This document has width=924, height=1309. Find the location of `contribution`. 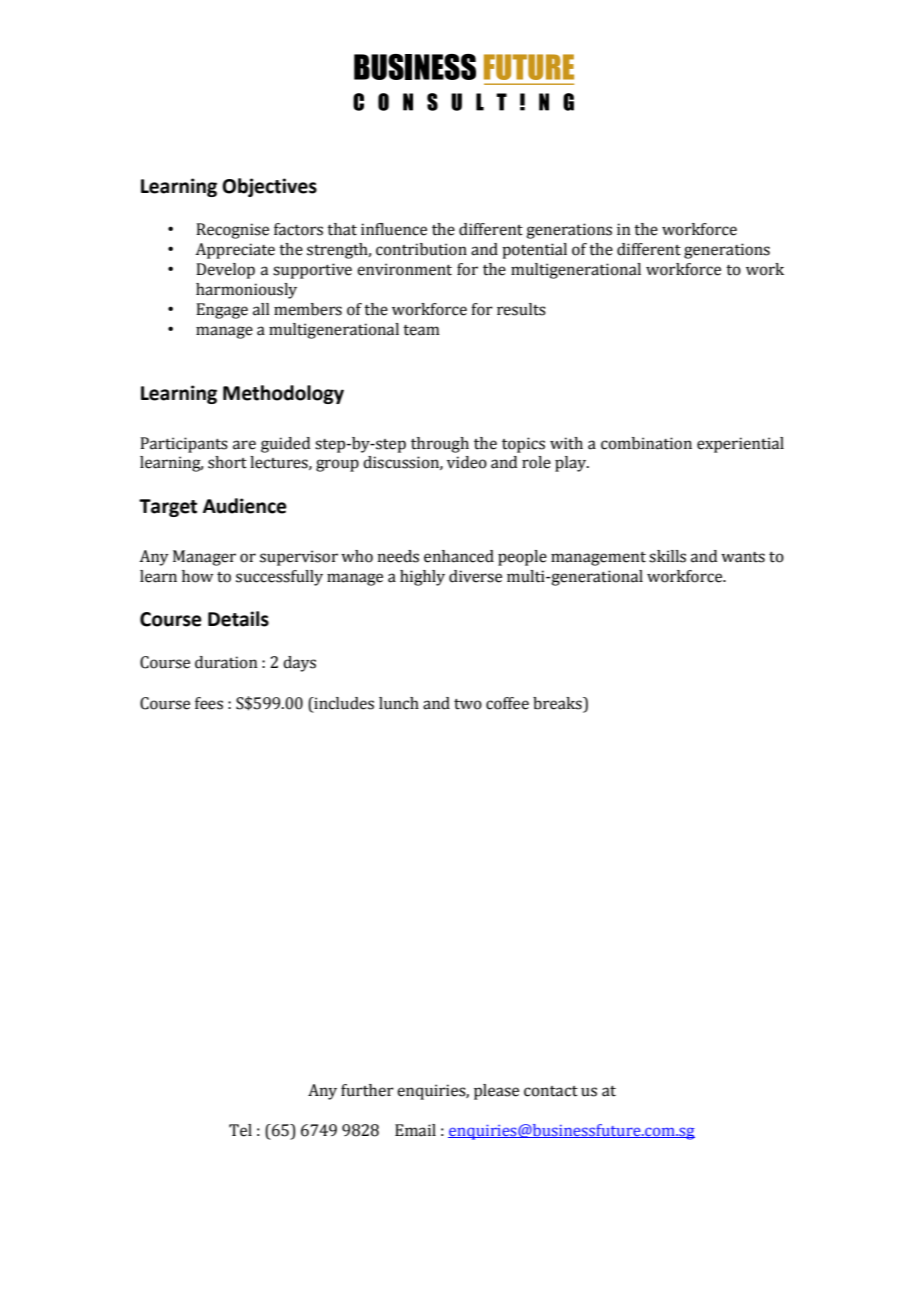

contribution is located at coordinates (421, 249).
